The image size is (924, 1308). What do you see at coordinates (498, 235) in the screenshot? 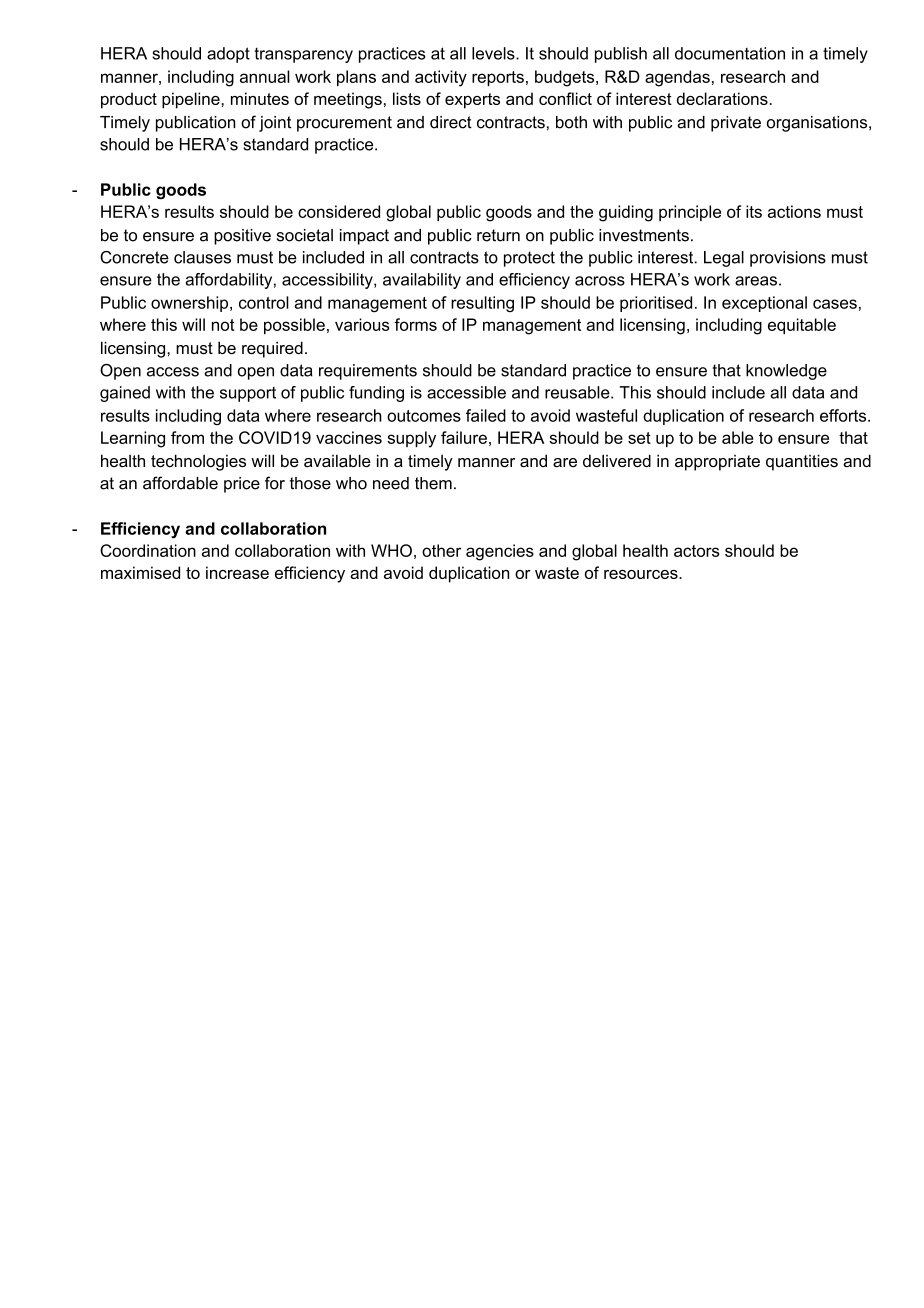
I see `return` at bounding box center [498, 235].
